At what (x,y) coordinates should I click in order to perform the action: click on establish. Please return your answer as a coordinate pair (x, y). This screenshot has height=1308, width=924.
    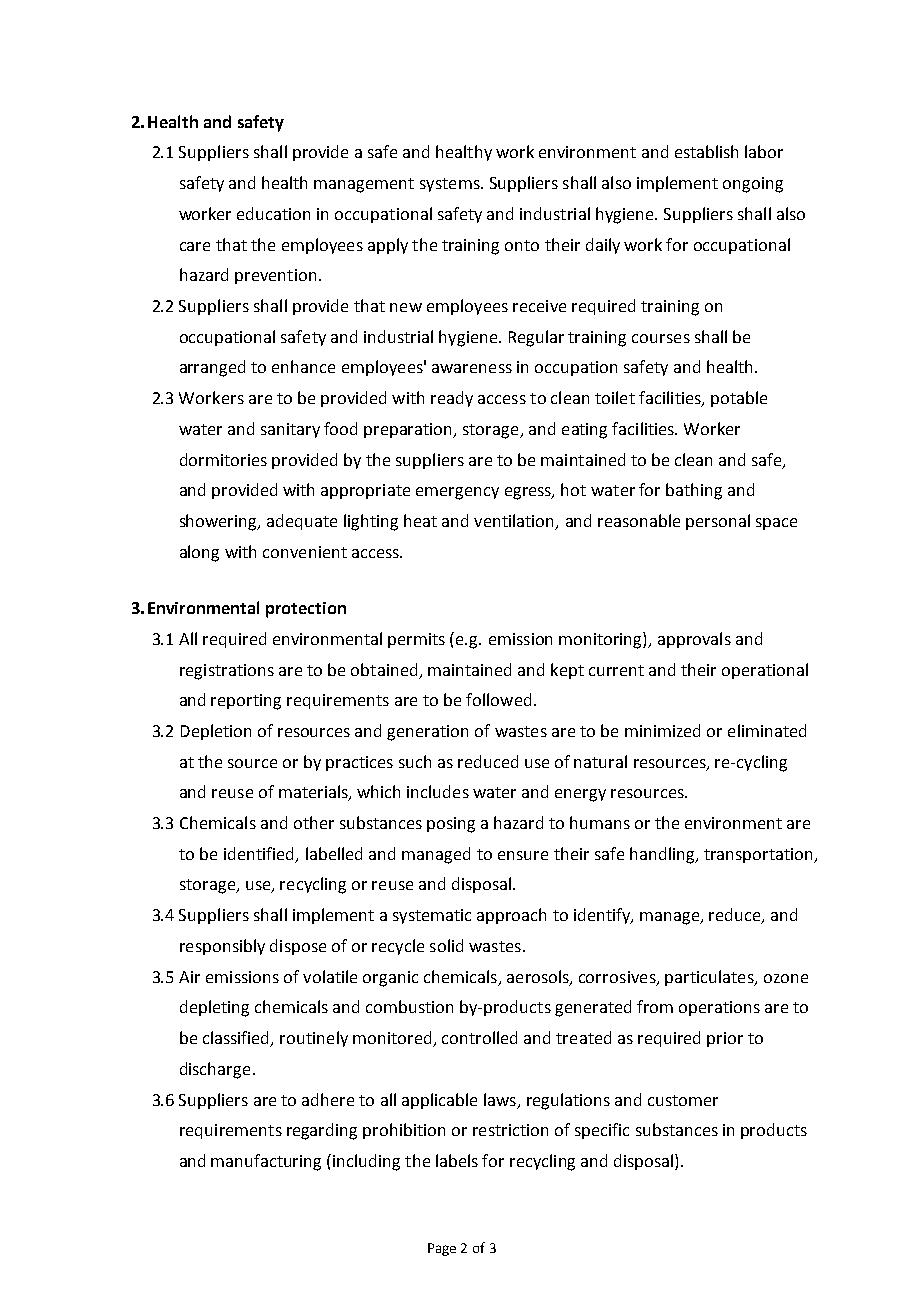
    Looking at the image, I should click on (706, 151).
